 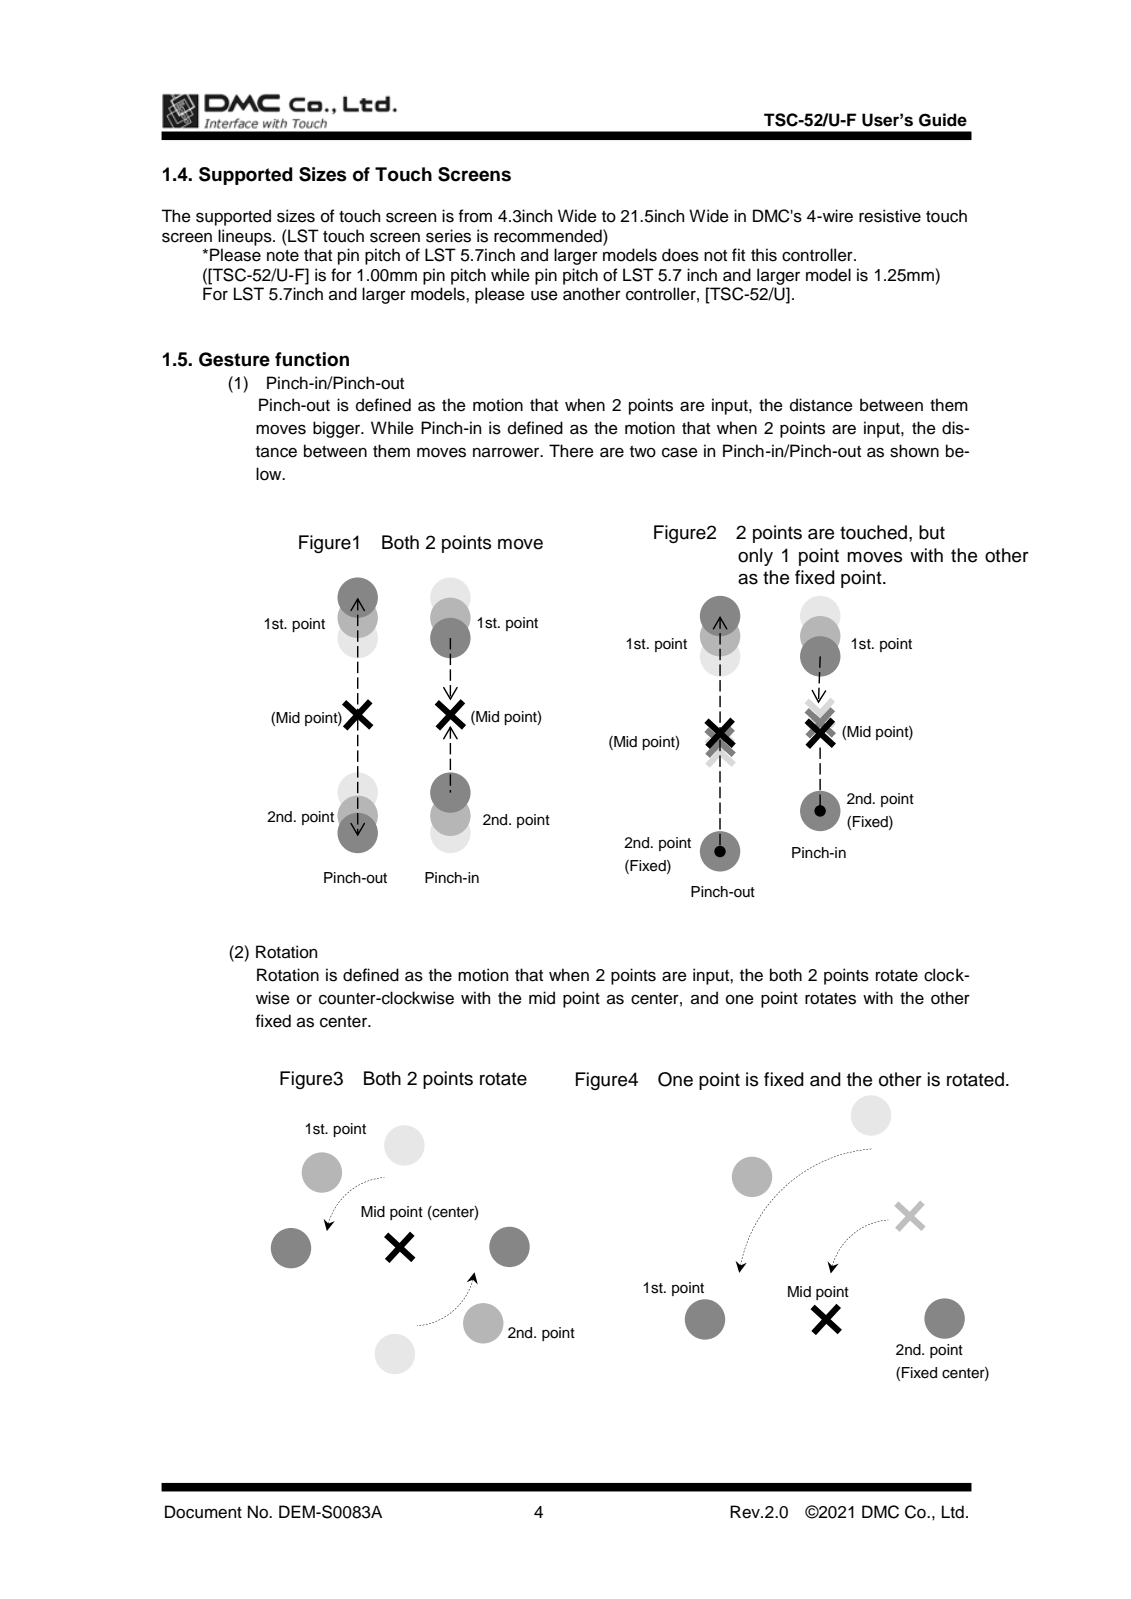 What do you see at coordinates (338, 429) in the page?
I see `bigger` at bounding box center [338, 429].
